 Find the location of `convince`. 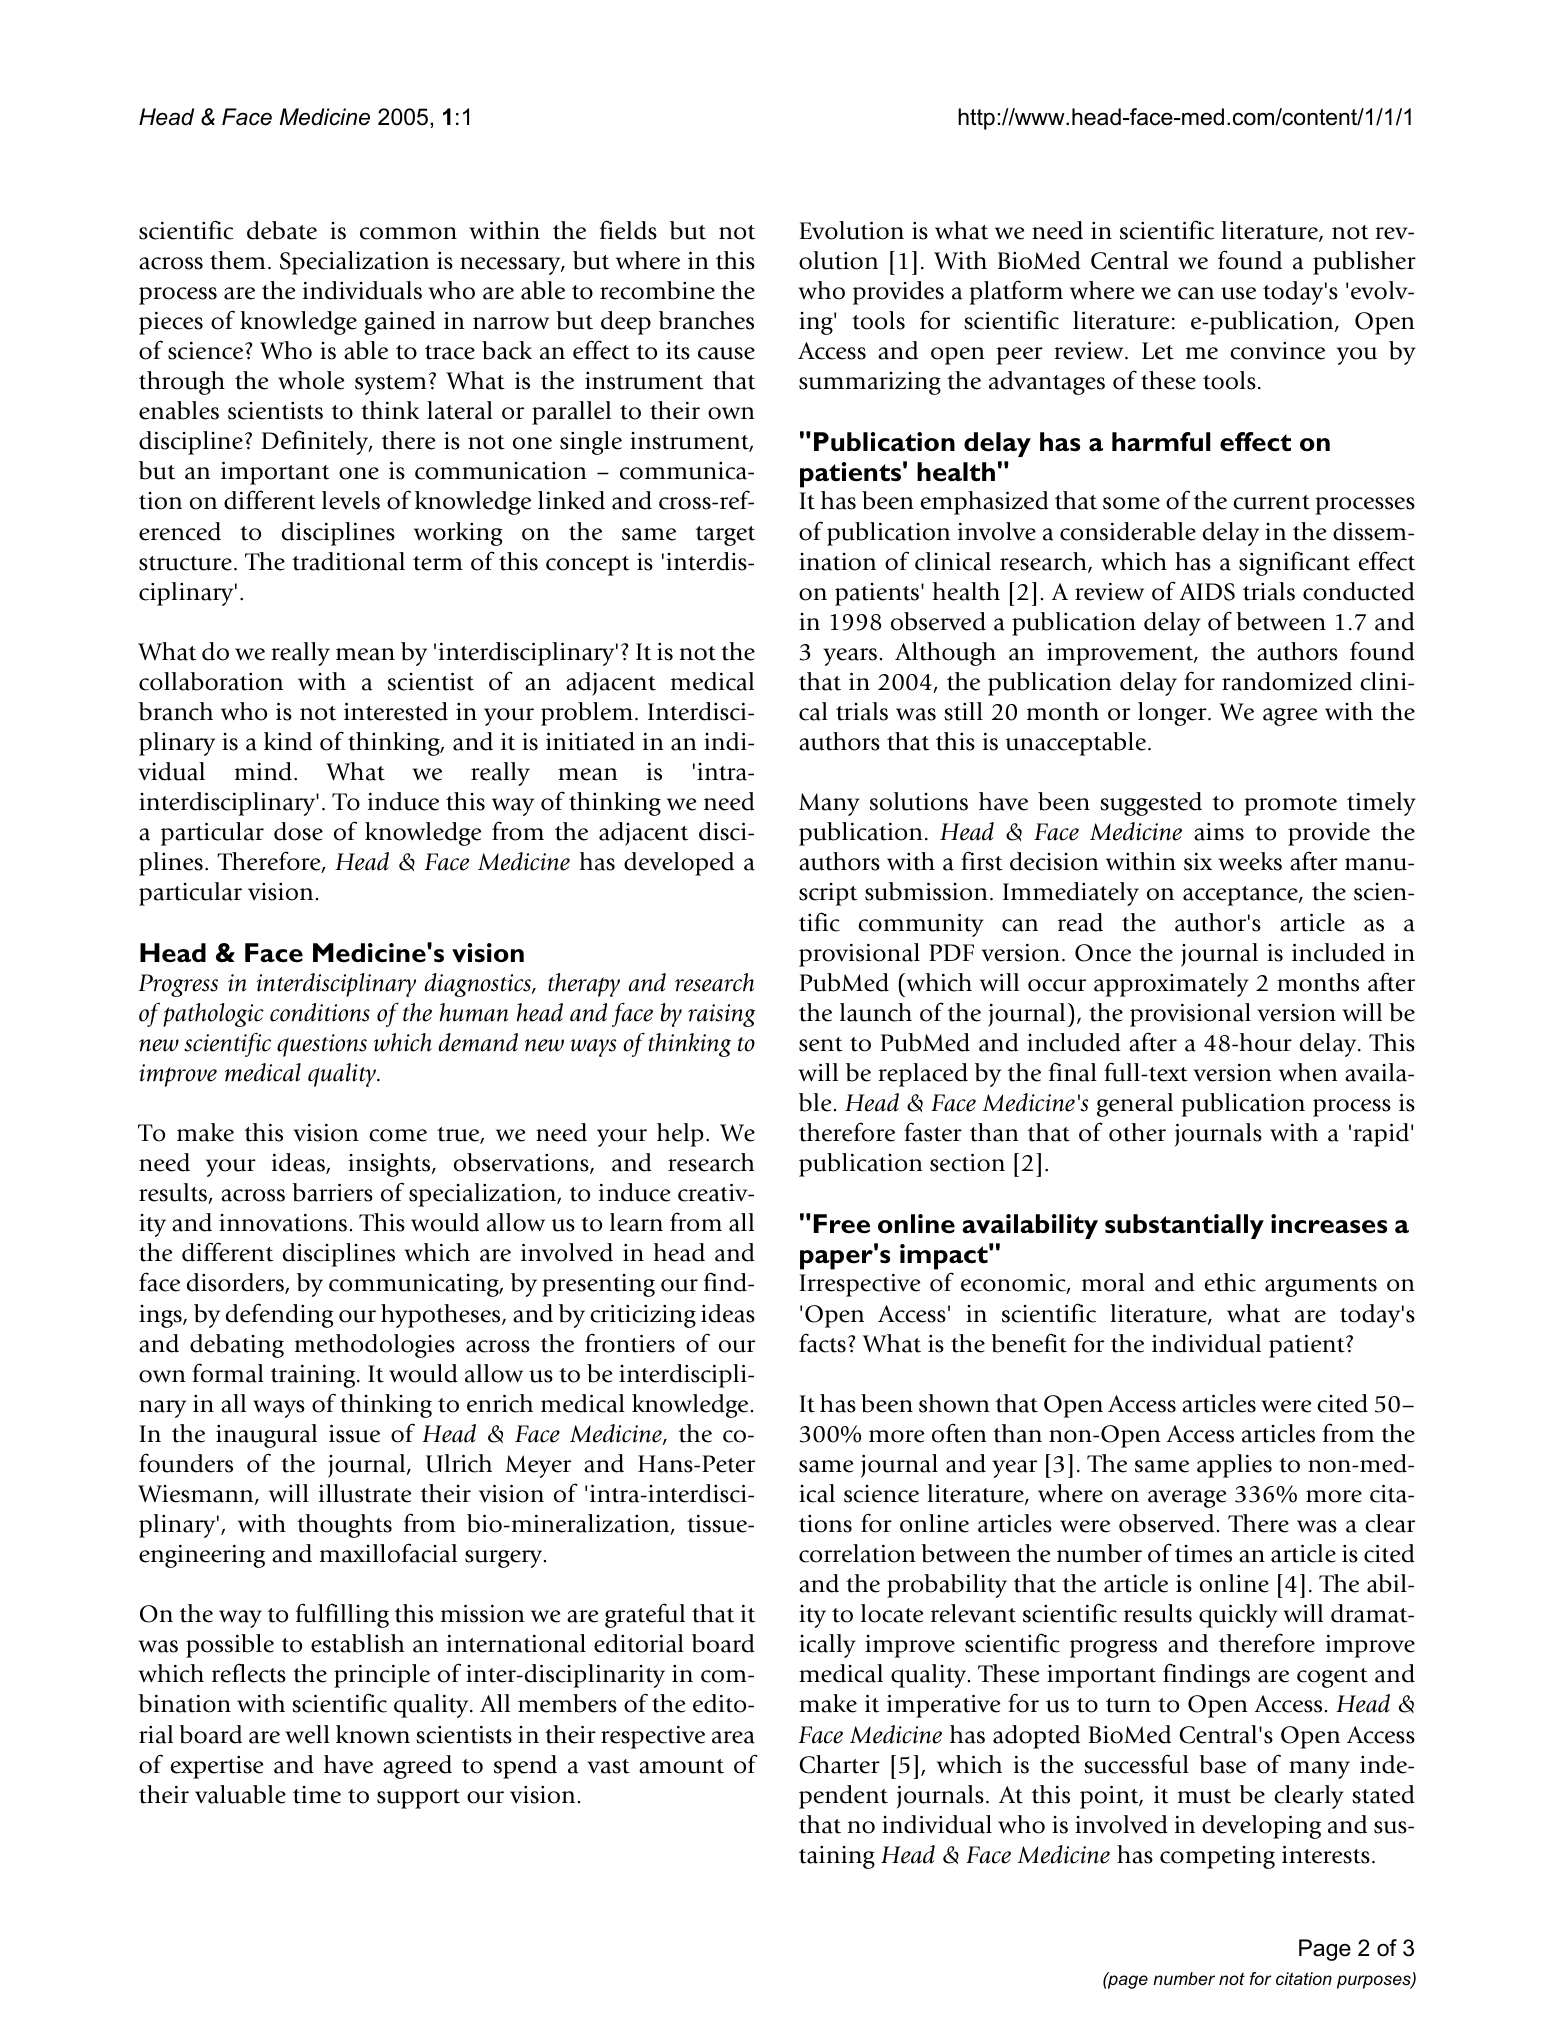

convince is located at coordinates (1277, 351).
